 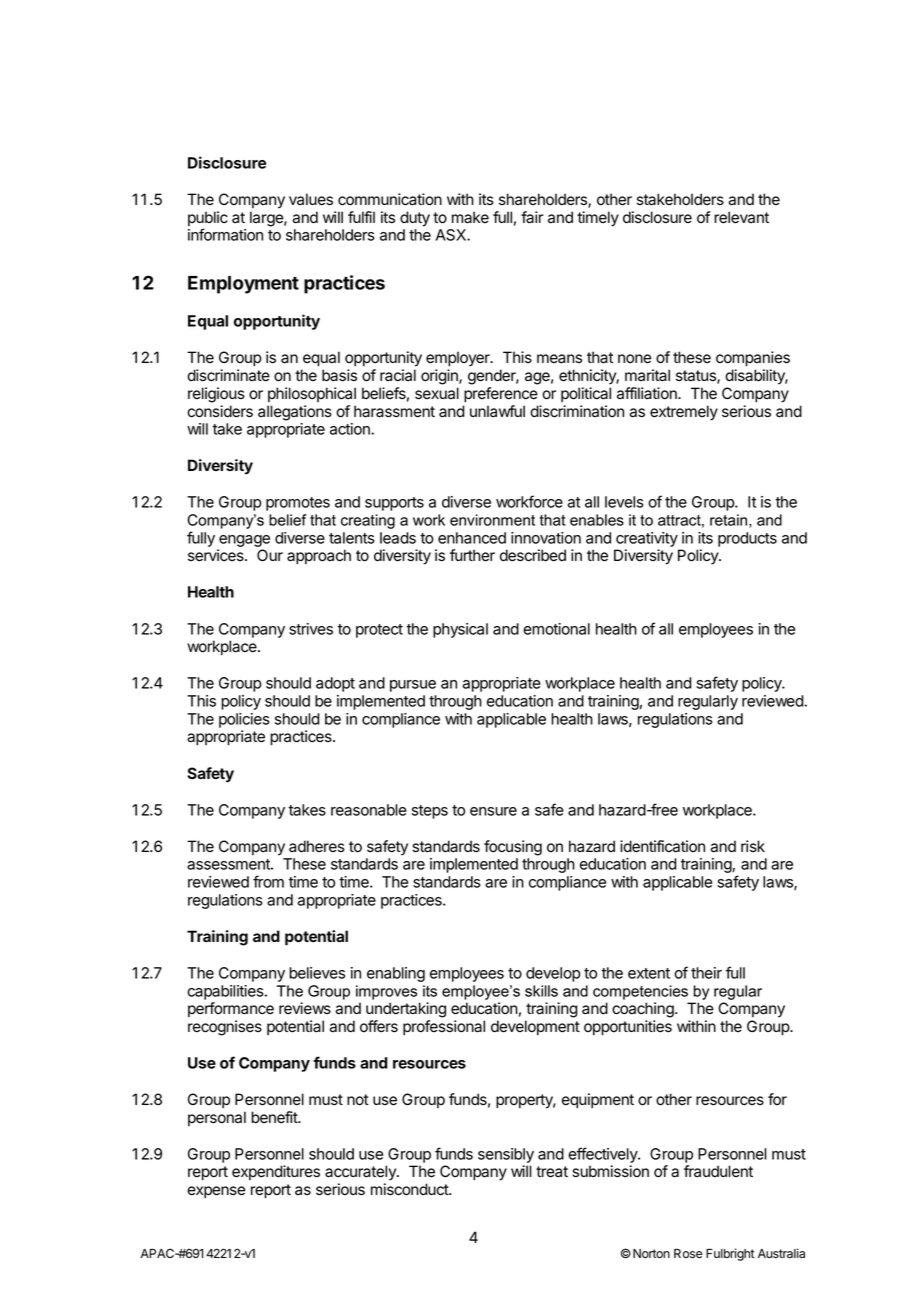 I want to click on sensibly, so click(x=506, y=1157).
